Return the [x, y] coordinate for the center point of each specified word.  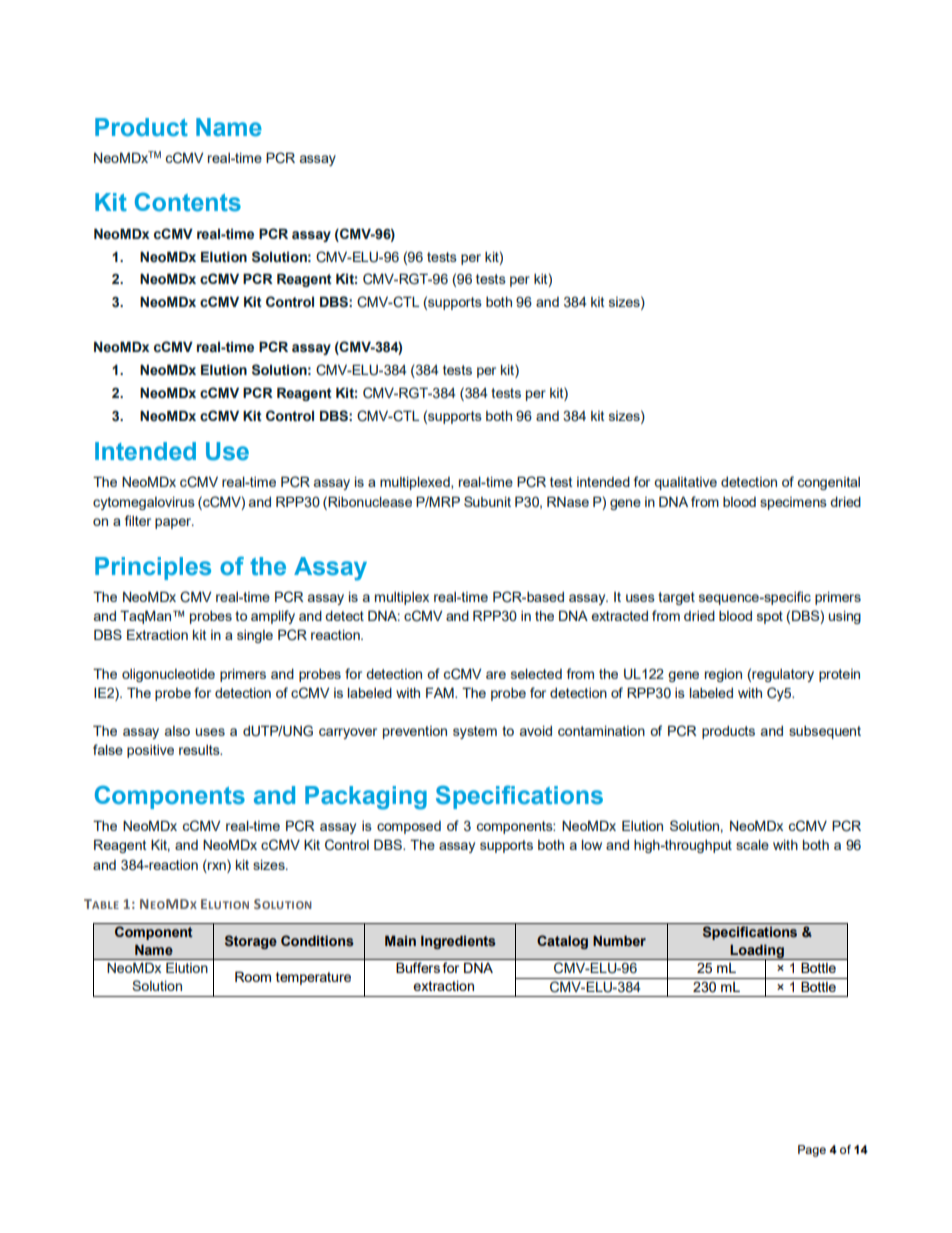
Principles [153, 568]
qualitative [685, 483]
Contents [188, 202]
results [200, 750]
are [496, 675]
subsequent [825, 732]
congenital [829, 483]
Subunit [487, 501]
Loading [757, 952]
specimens [793, 503]
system [475, 732]
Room [253, 976]
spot [770, 617]
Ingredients [458, 942]
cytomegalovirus [144, 503]
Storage [251, 942]
